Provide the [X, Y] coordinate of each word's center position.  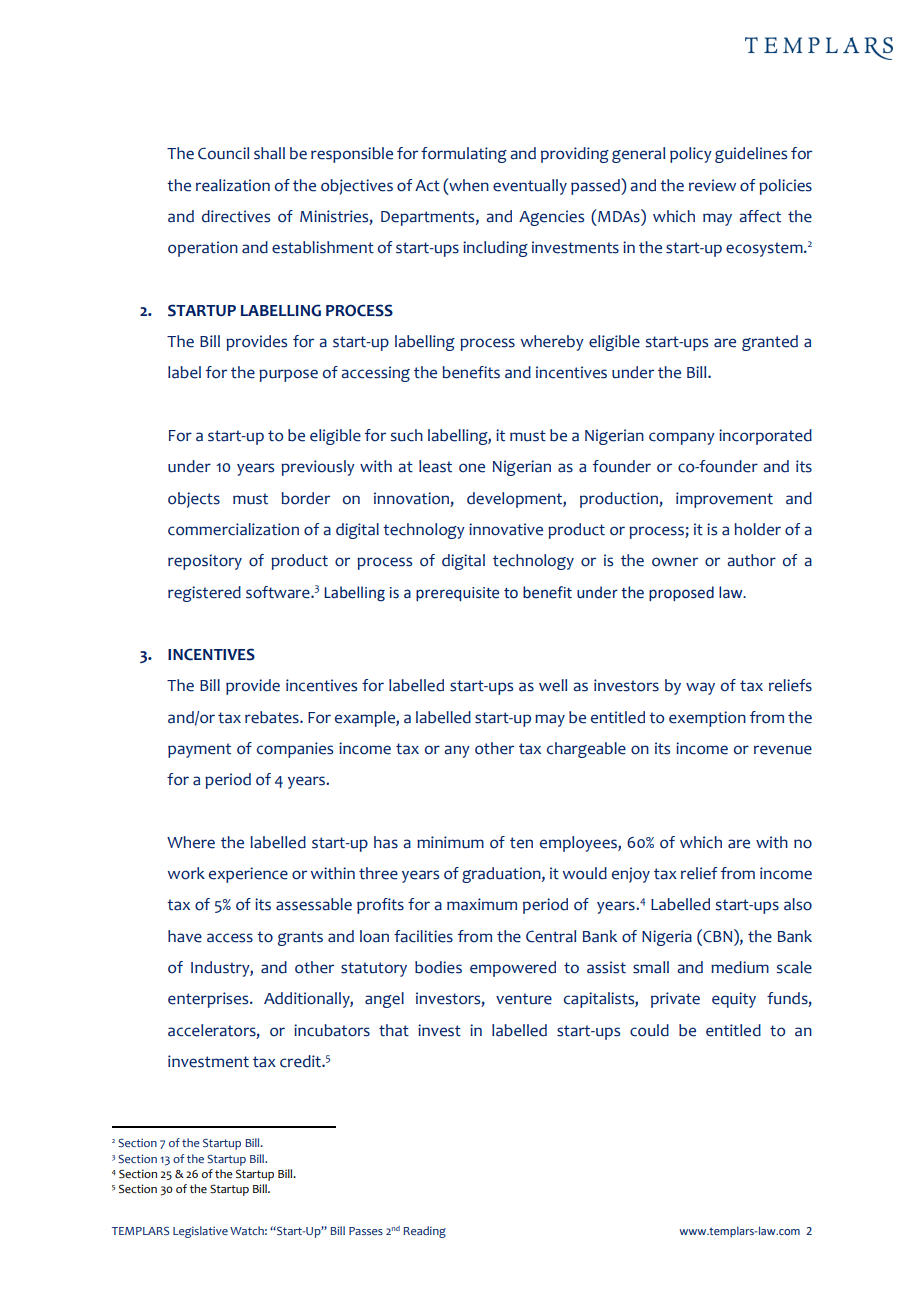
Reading [425, 1232]
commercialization [233, 529]
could [649, 1030]
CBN [716, 936]
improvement [724, 500]
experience [248, 875]
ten [521, 843]
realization [233, 185]
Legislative [200, 1232]
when [468, 185]
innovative [506, 529]
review [712, 185]
